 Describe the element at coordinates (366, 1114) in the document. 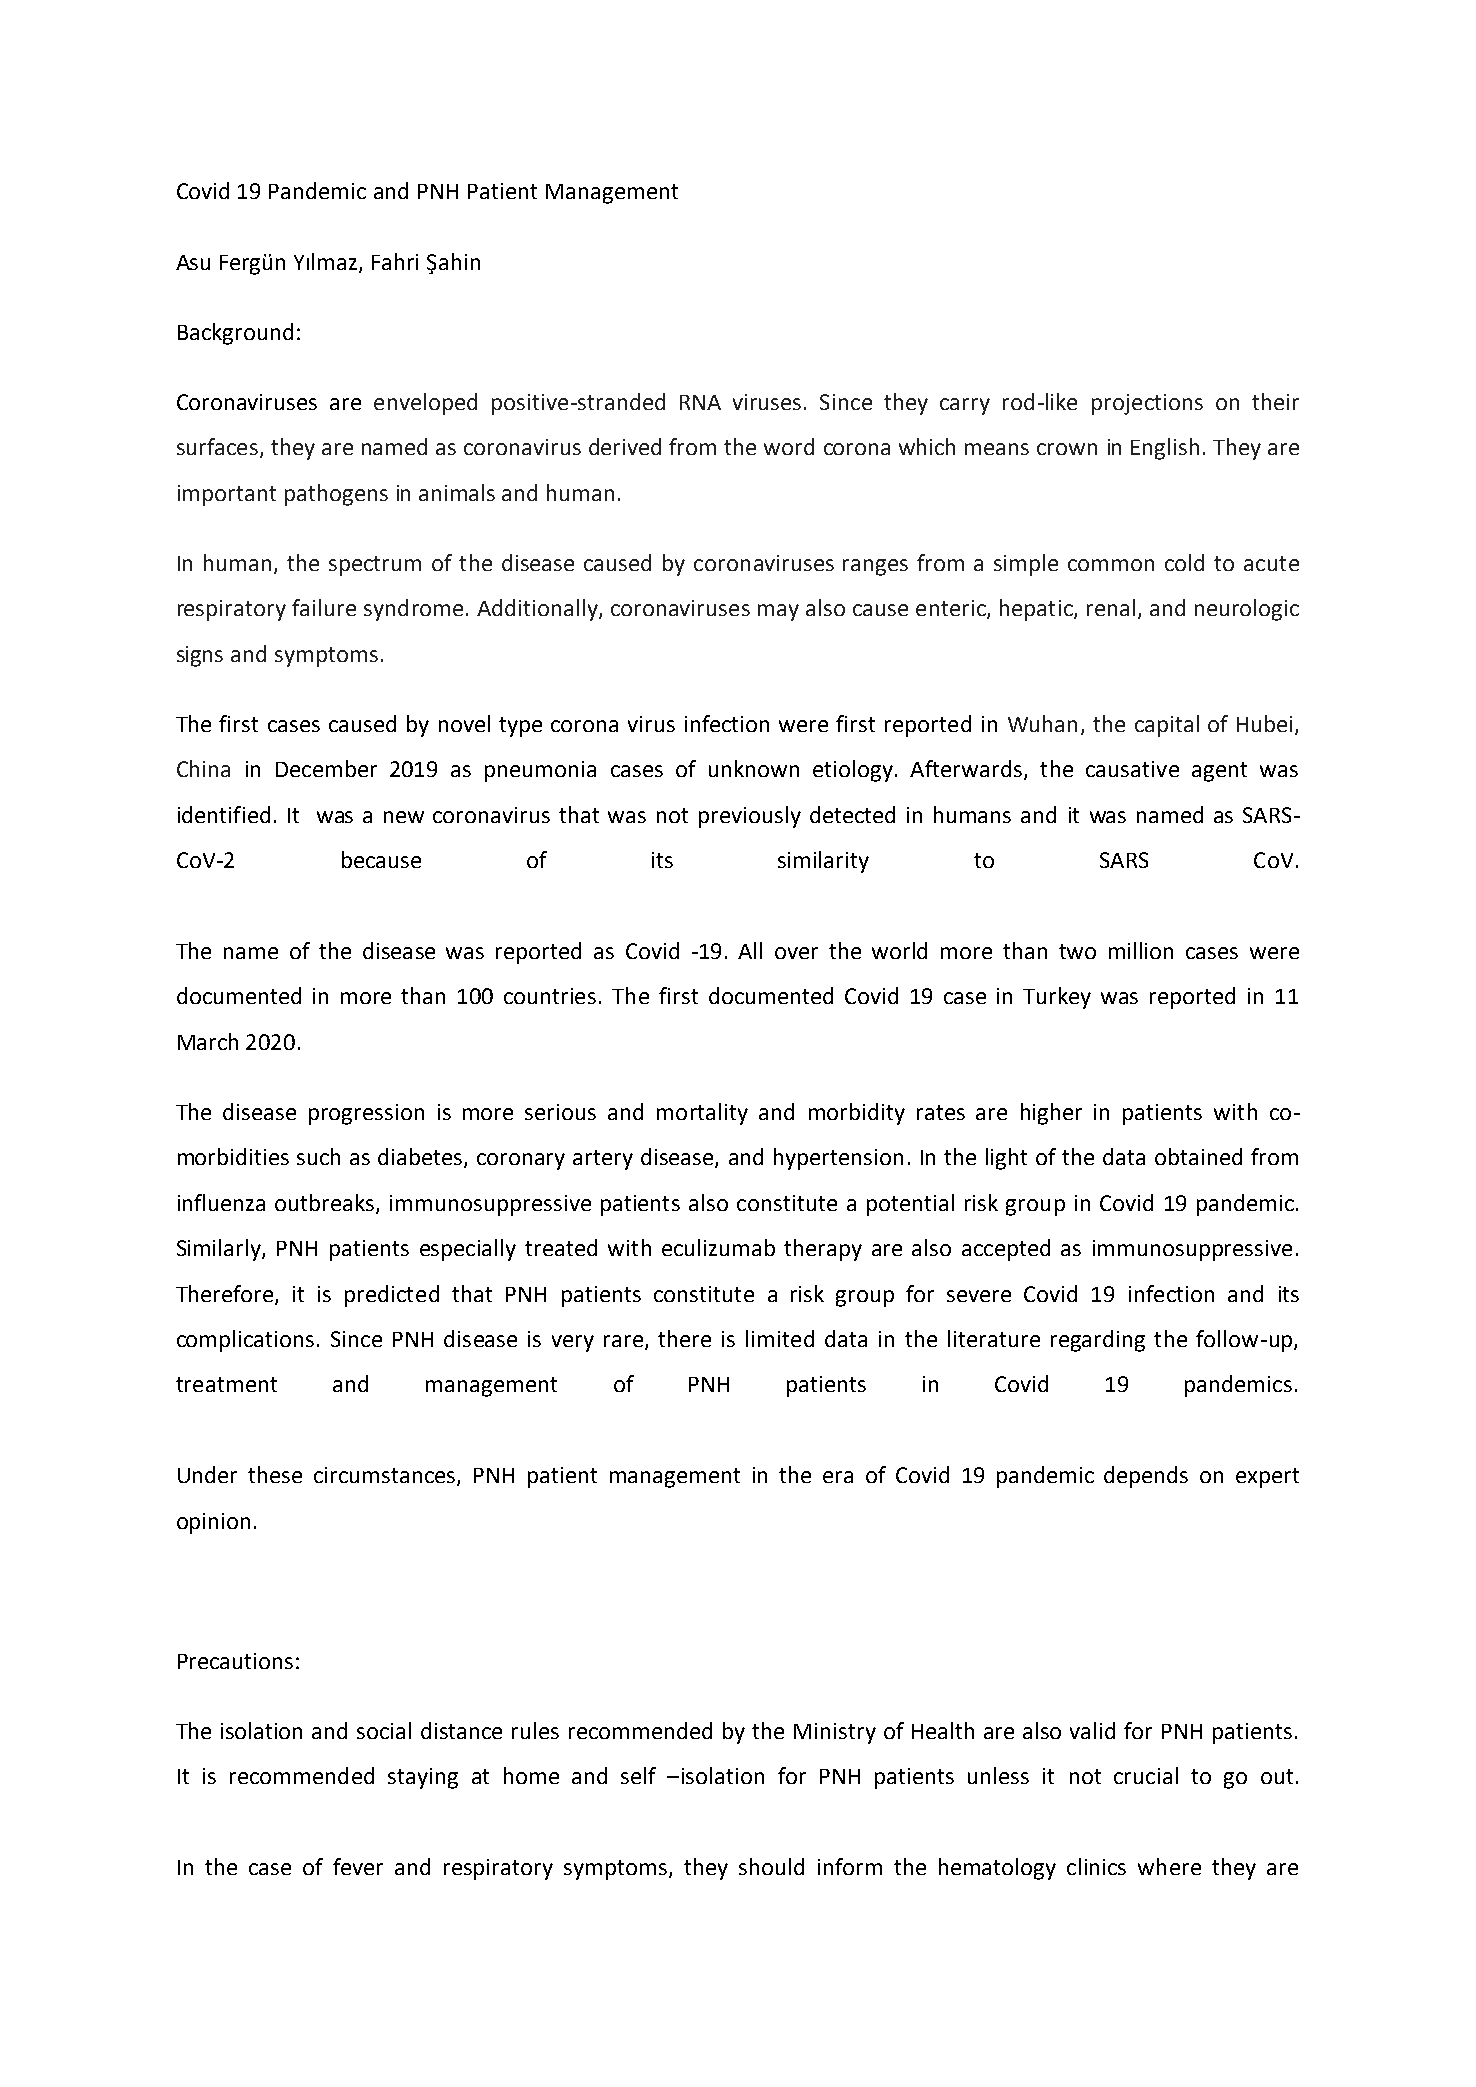

I see `progression` at that location.
